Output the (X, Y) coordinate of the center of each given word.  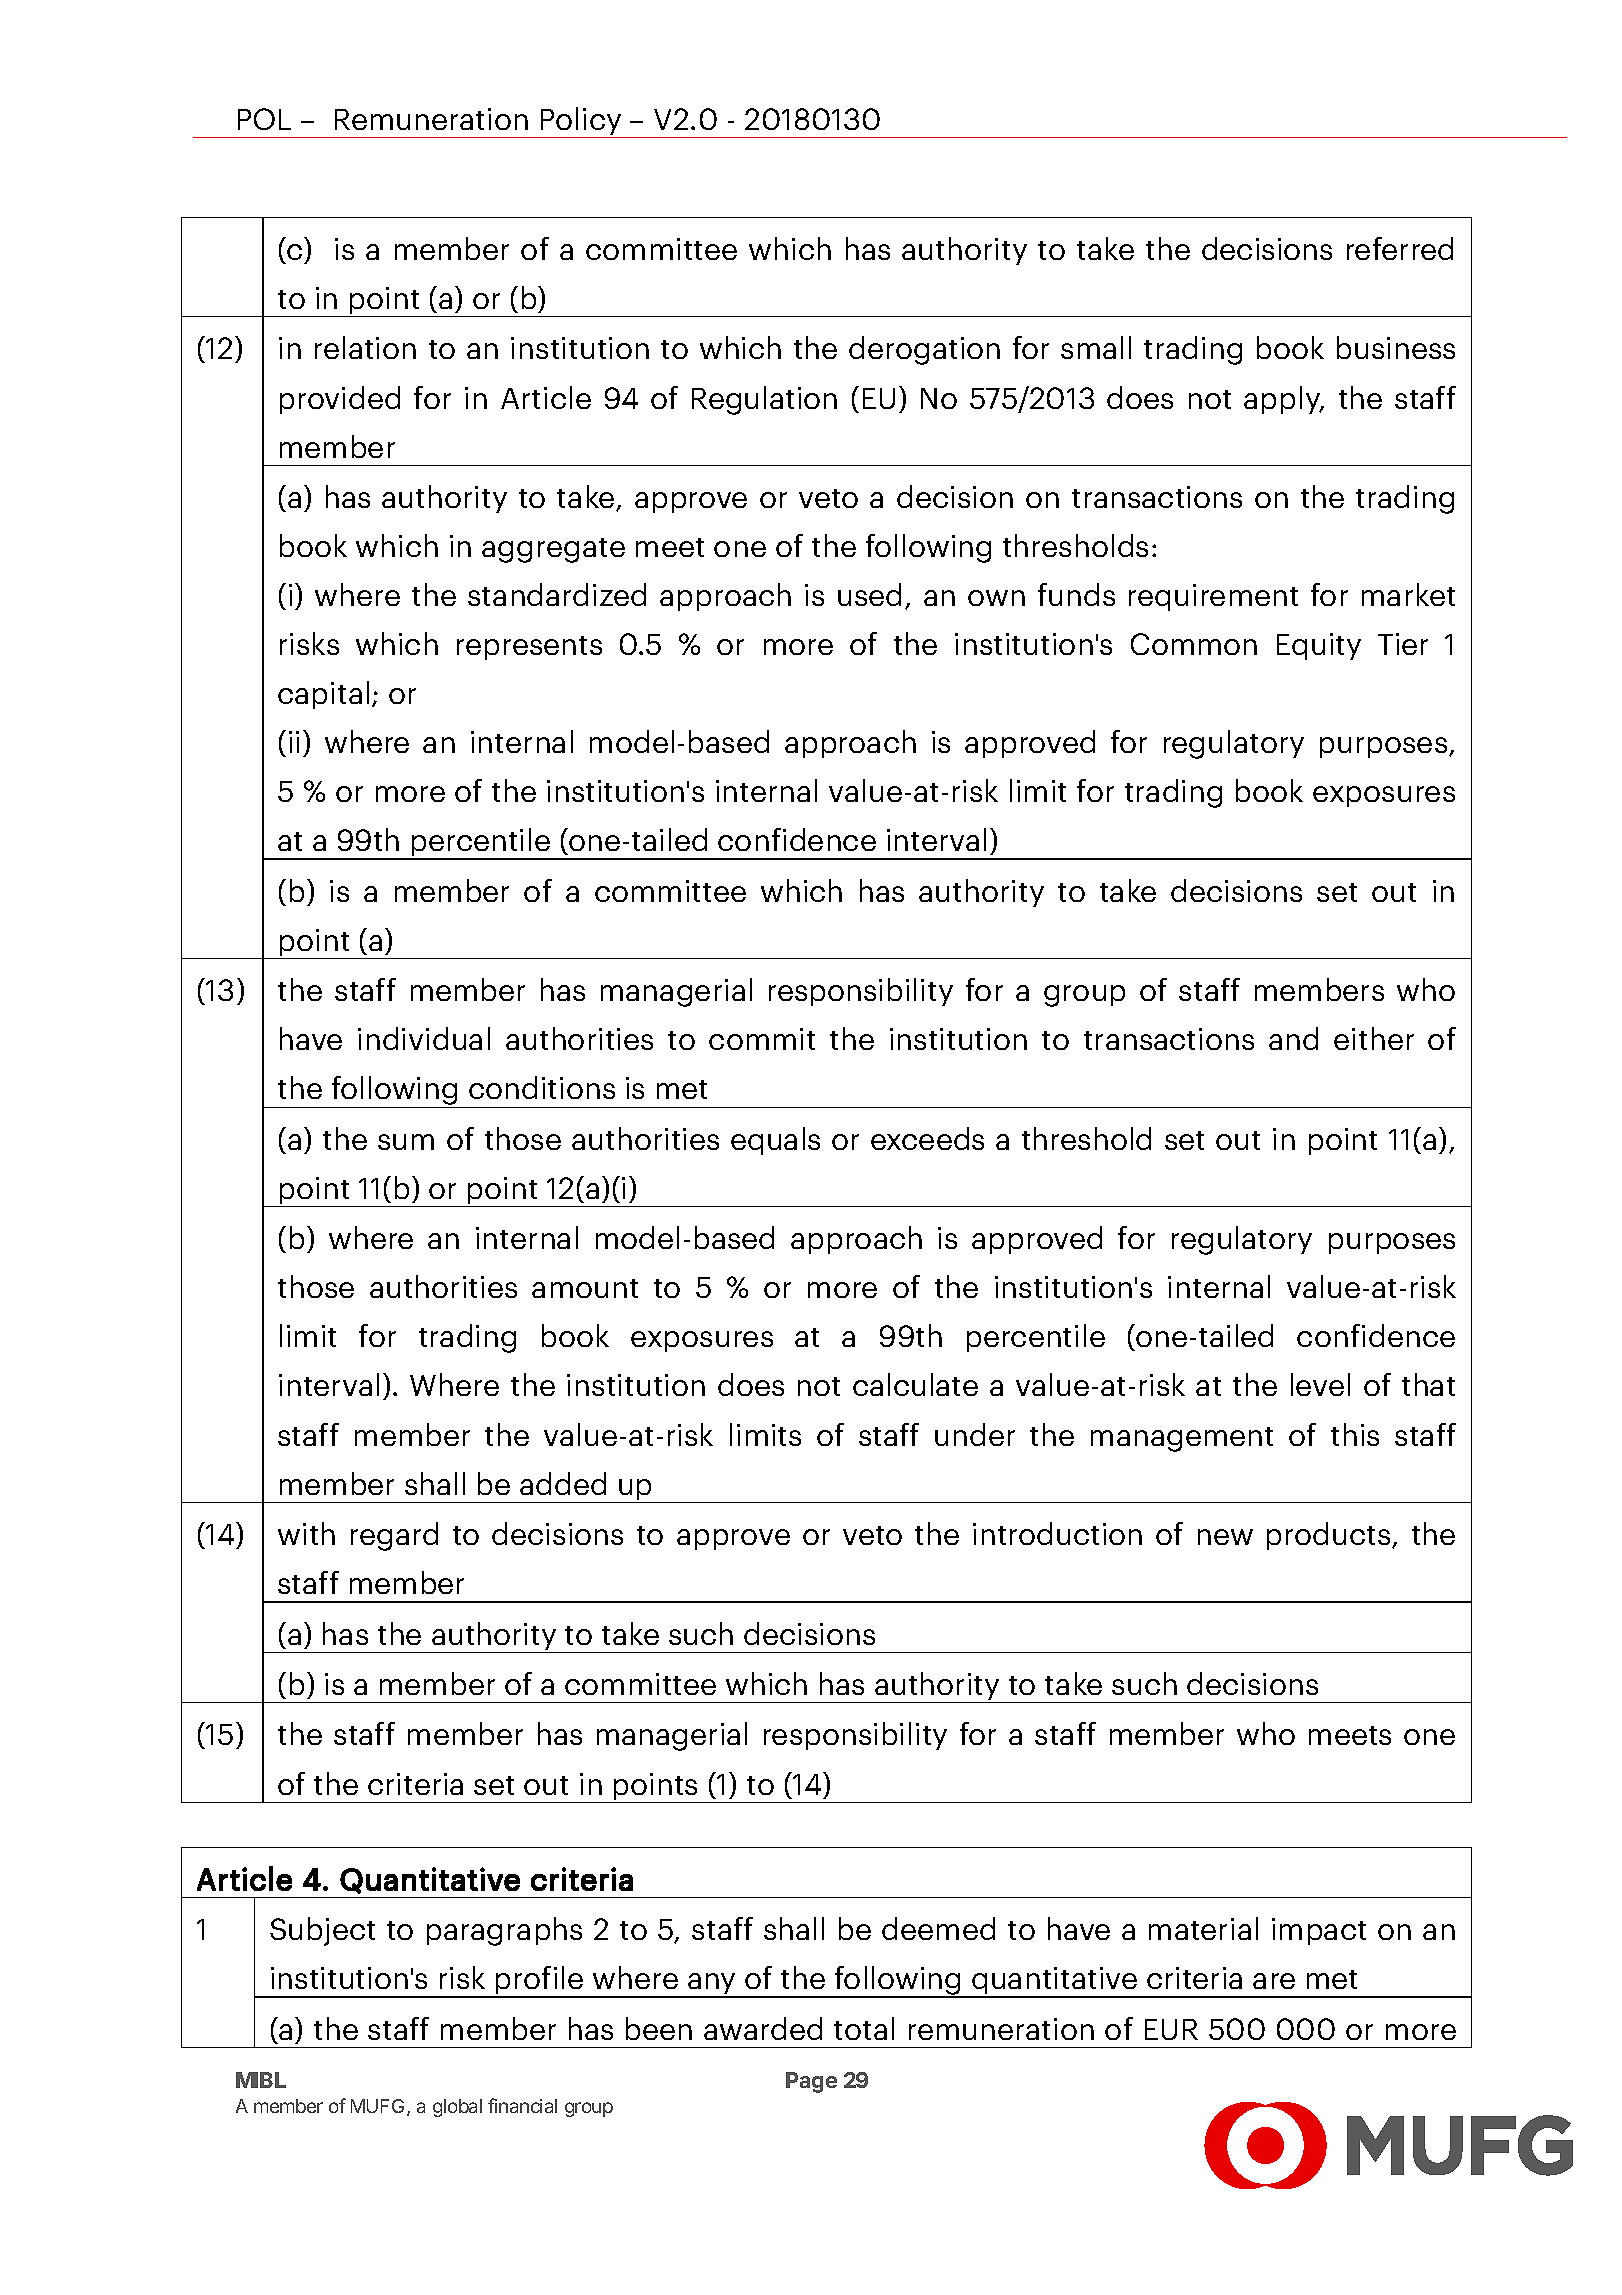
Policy (581, 122)
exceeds (927, 1138)
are (1274, 1981)
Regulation (764, 400)
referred (1400, 248)
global (457, 2108)
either (1374, 1038)
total (864, 2028)
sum (406, 1142)
